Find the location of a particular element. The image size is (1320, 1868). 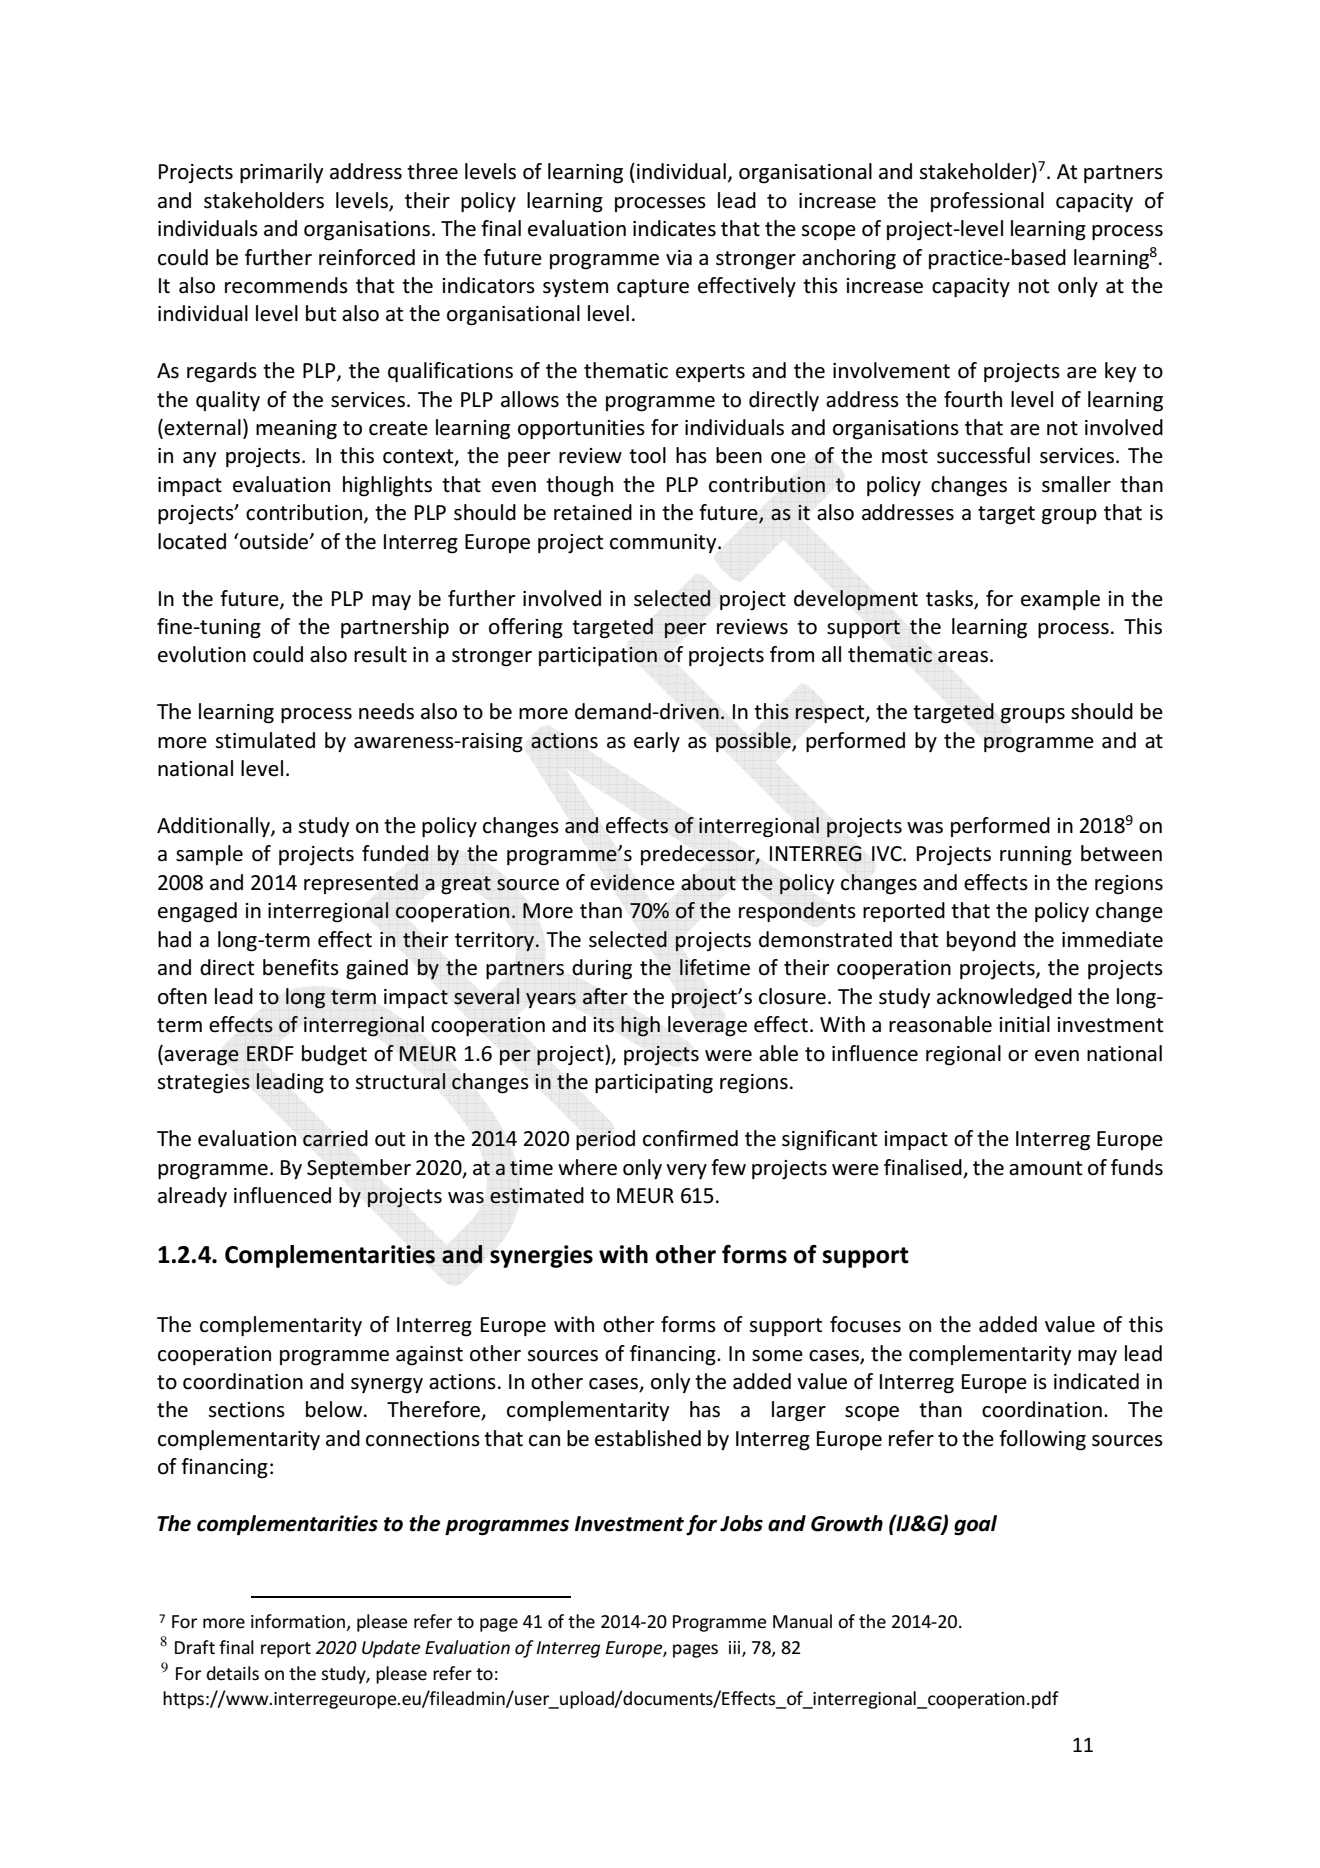

beyond is located at coordinates (981, 941).
